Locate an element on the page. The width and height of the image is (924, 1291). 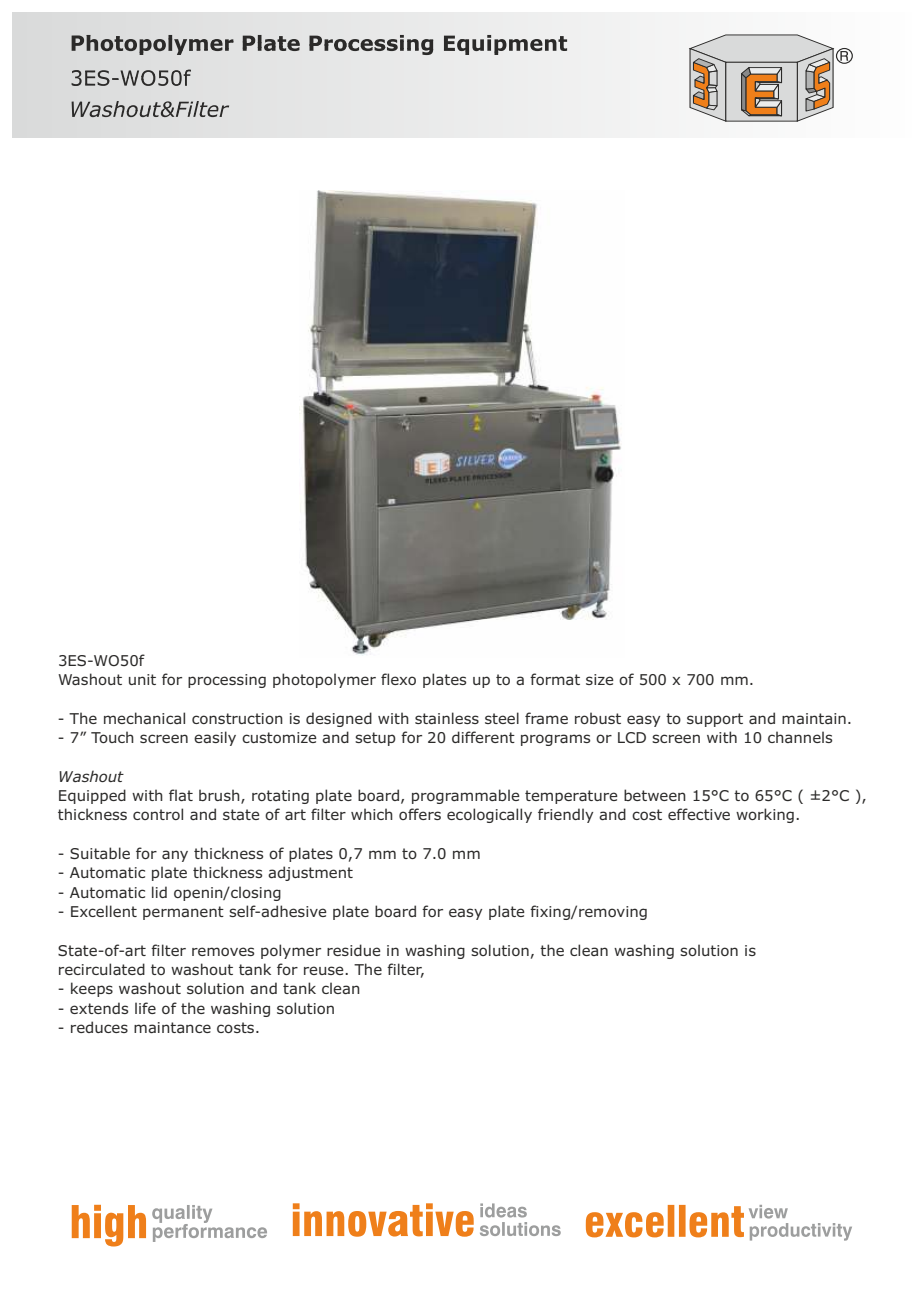
life is located at coordinates (145, 1008).
